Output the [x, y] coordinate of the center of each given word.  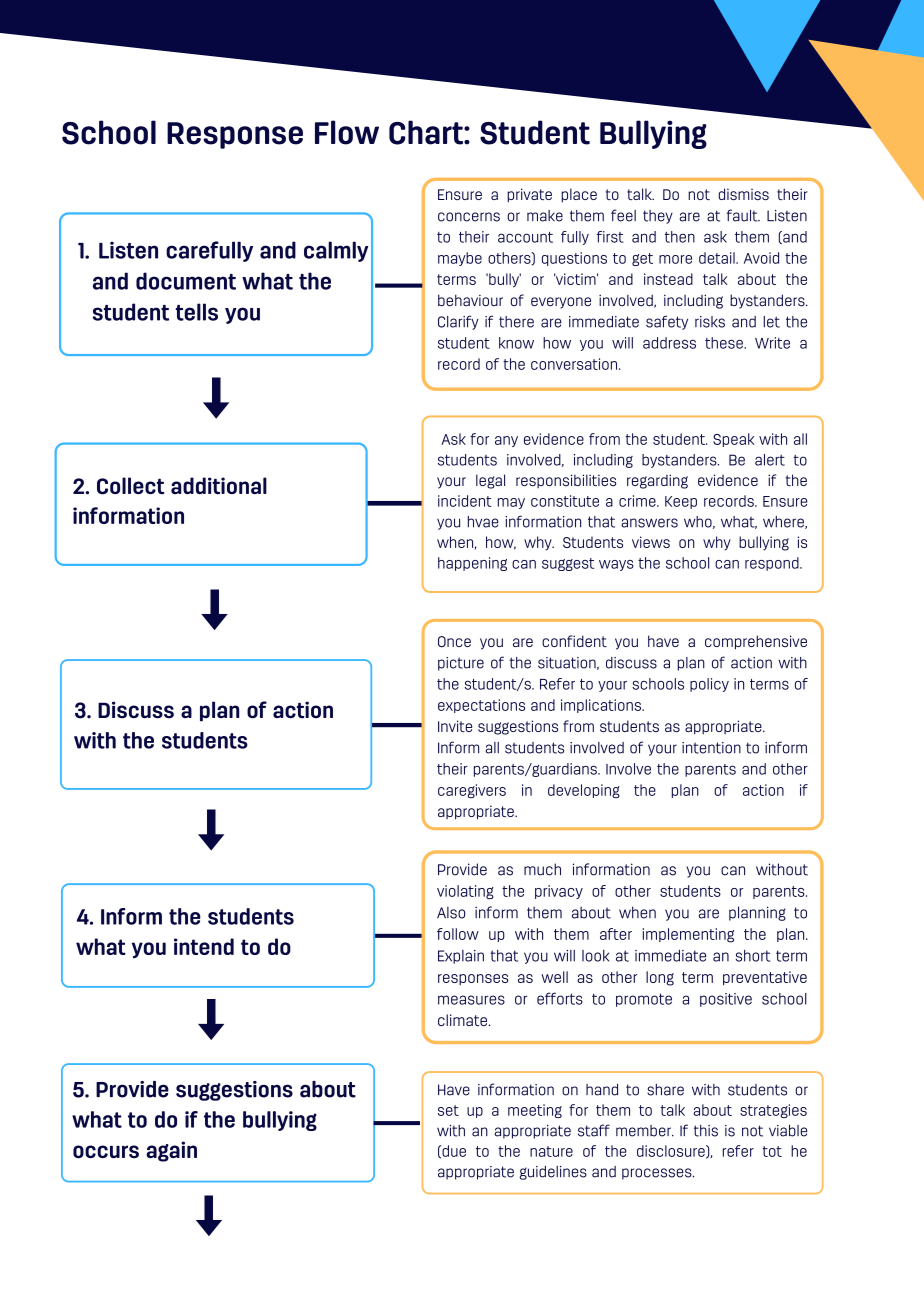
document [186, 281]
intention [711, 748]
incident [465, 501]
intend [204, 946]
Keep [681, 502]
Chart [427, 132]
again [171, 1151]
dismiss [743, 194]
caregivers [472, 791]
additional [219, 485]
